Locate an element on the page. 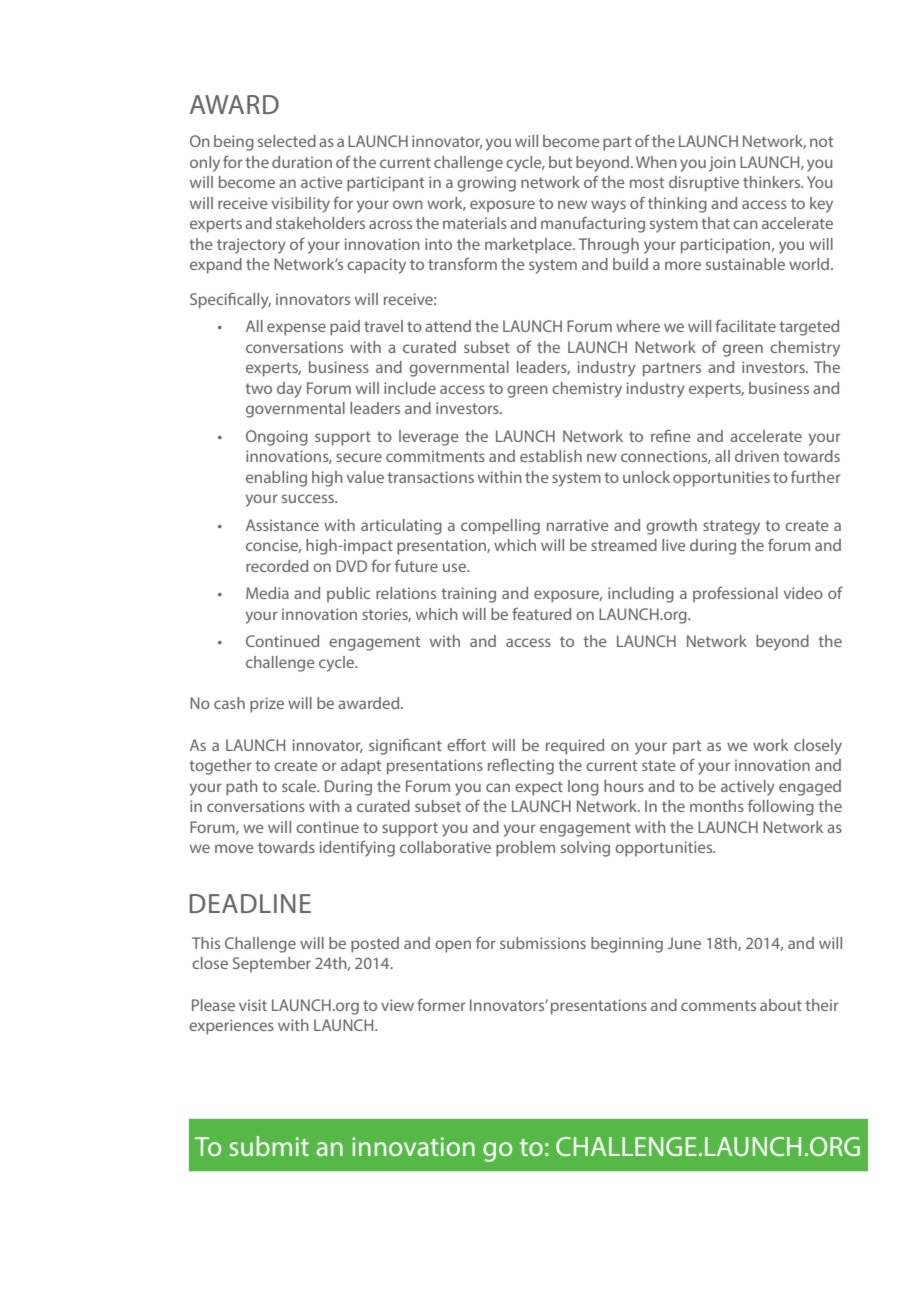  scale is located at coordinates (300, 786).
